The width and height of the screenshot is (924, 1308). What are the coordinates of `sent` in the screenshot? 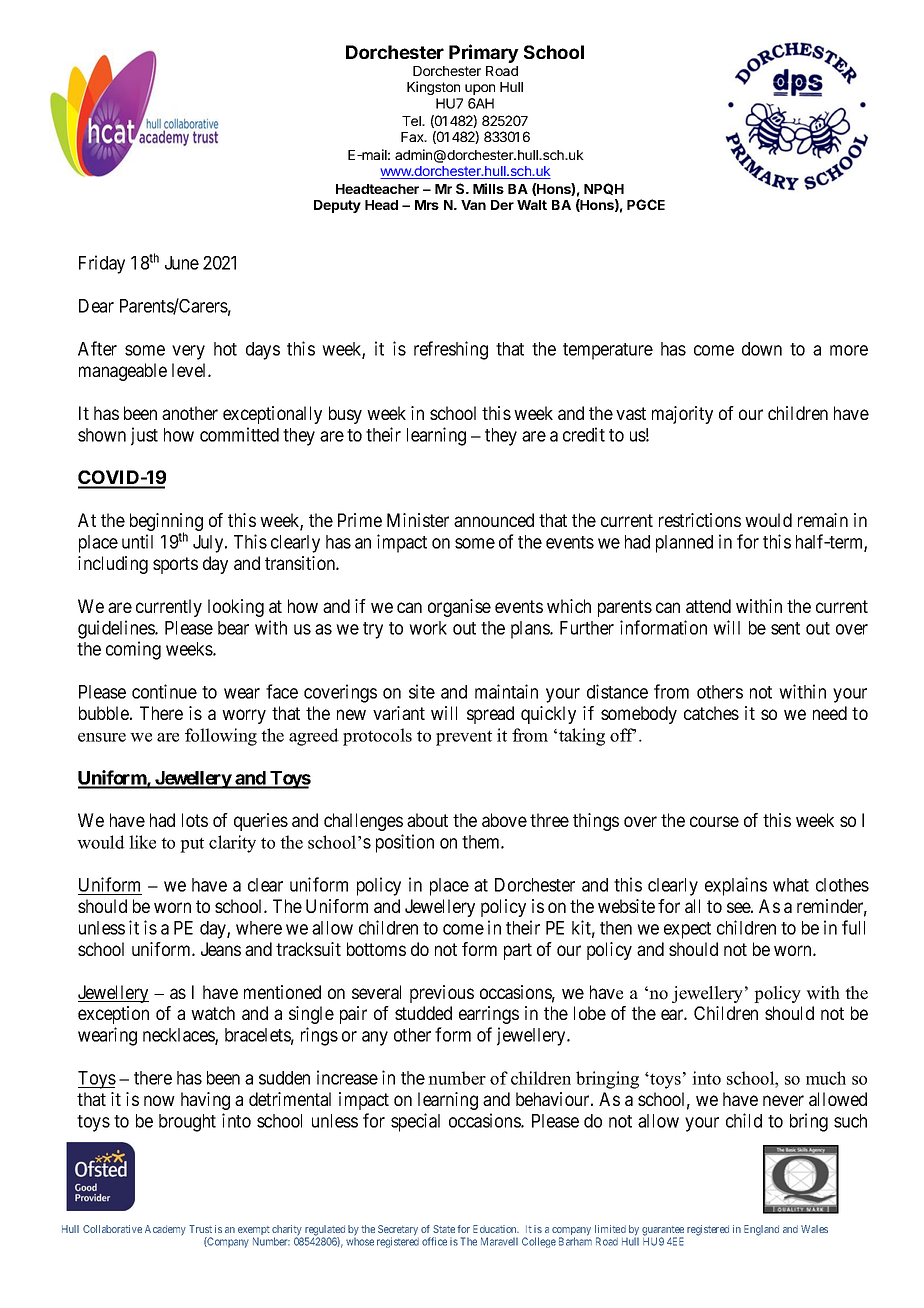 It's located at (785, 628).
